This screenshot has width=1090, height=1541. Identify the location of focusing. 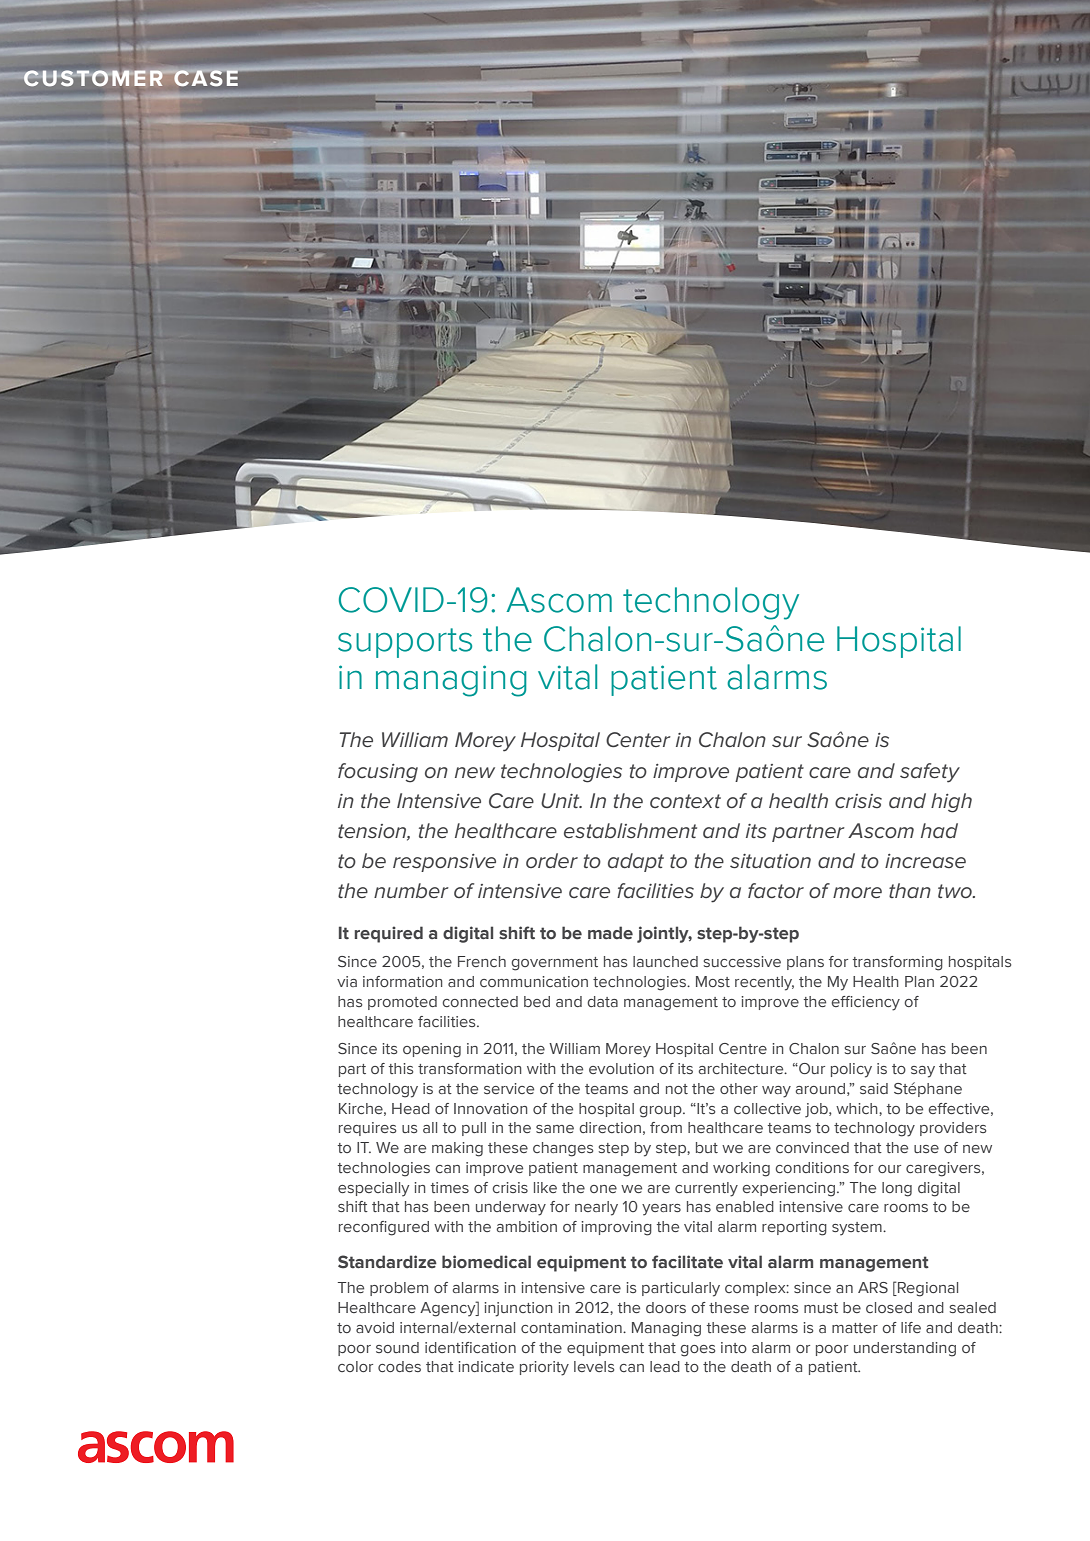
(378, 773).
